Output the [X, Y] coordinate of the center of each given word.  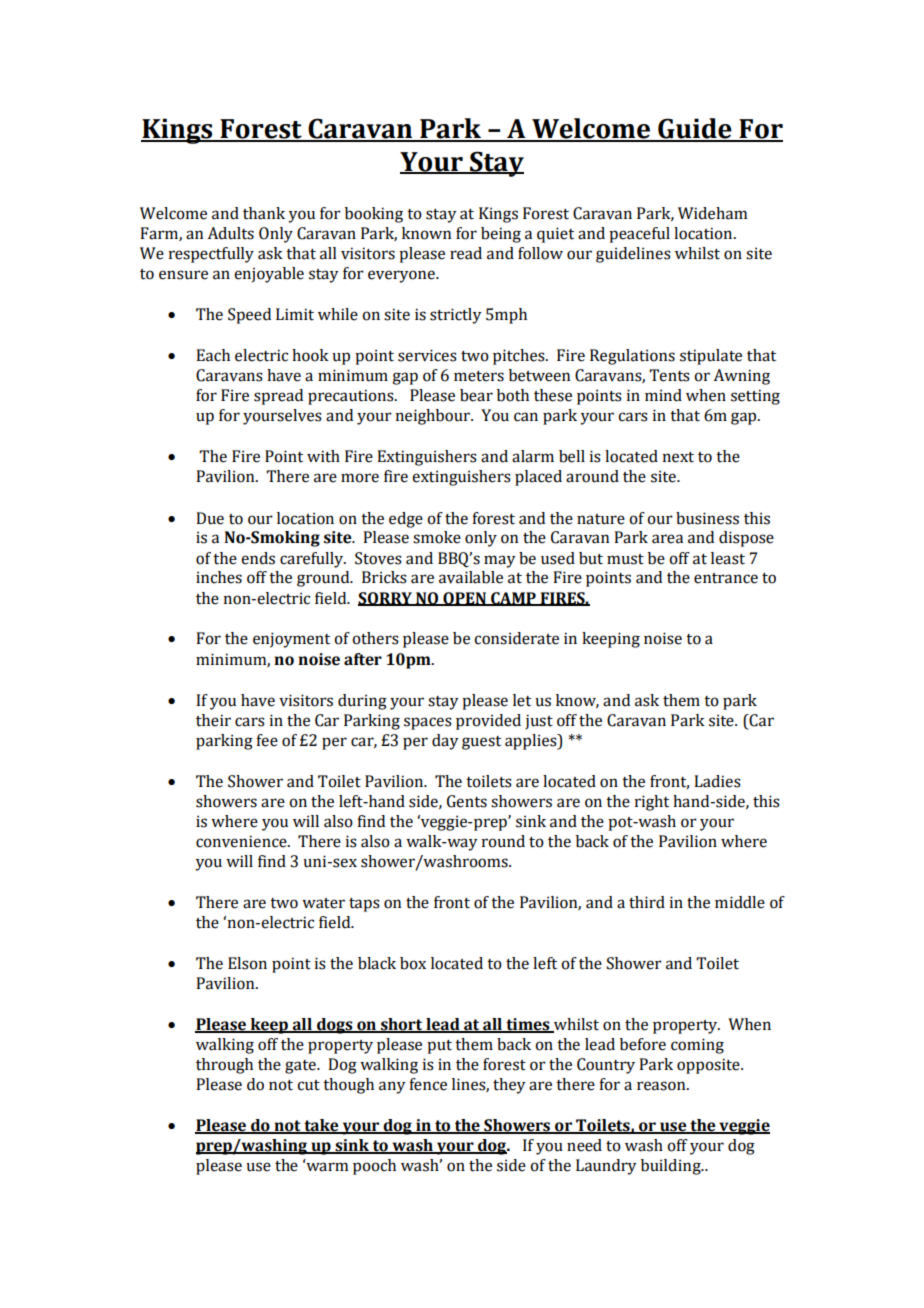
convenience [242, 841]
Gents [467, 801]
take [321, 1126]
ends [258, 558]
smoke [437, 537]
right [652, 803]
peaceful [639, 235]
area [667, 539]
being [501, 235]
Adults [231, 233]
